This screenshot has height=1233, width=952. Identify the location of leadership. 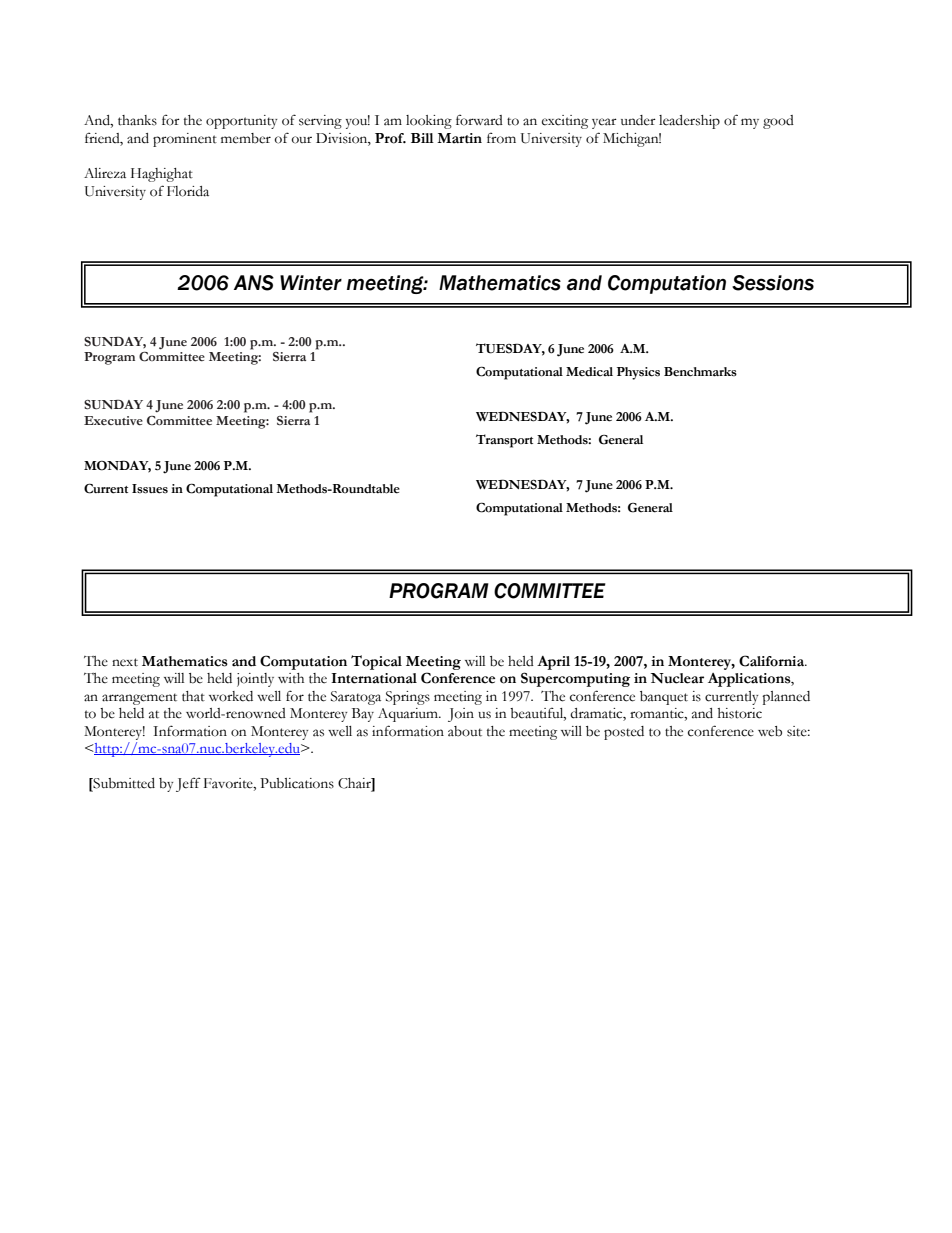
(689, 122).
